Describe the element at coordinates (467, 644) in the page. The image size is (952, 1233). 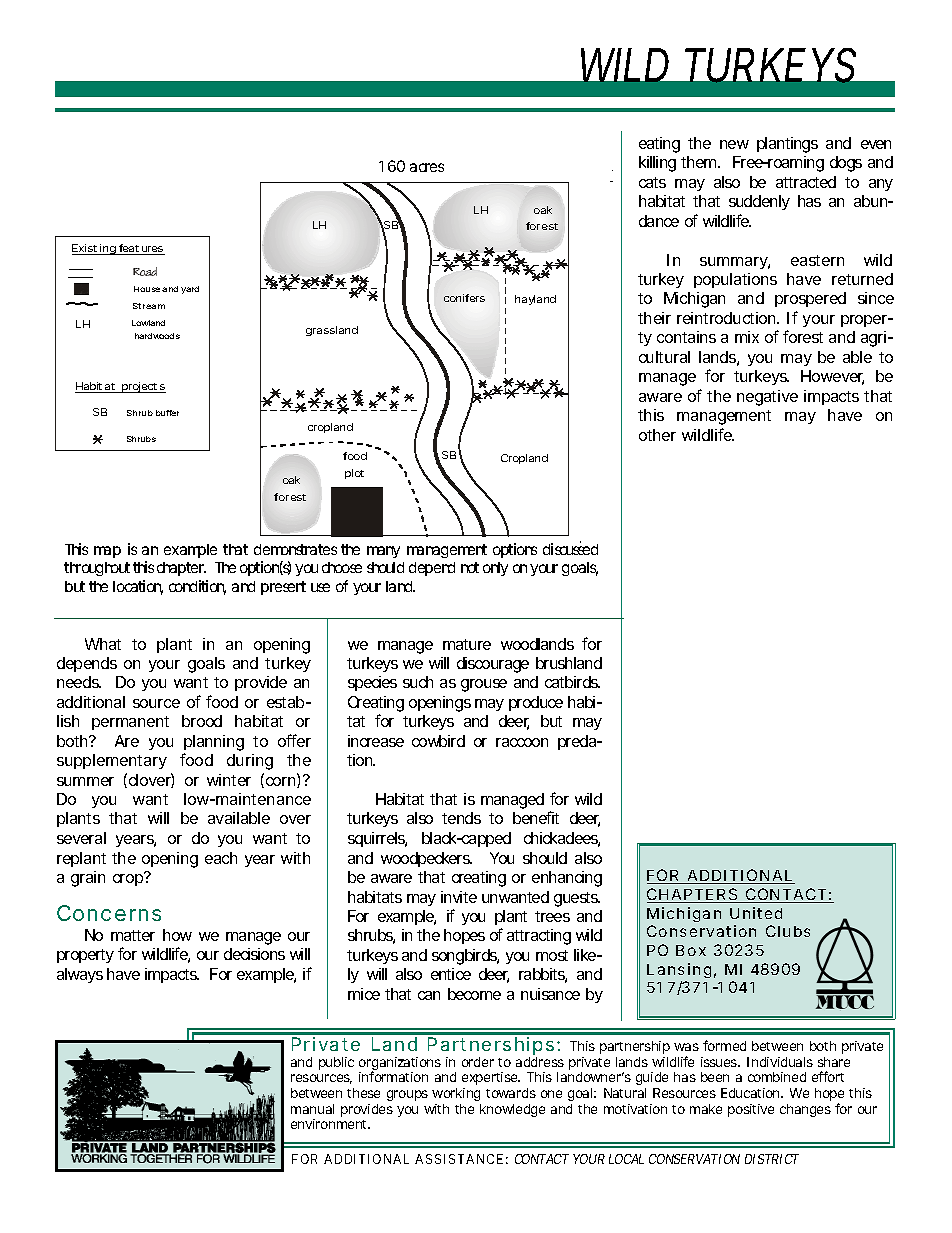
I see `mature` at that location.
